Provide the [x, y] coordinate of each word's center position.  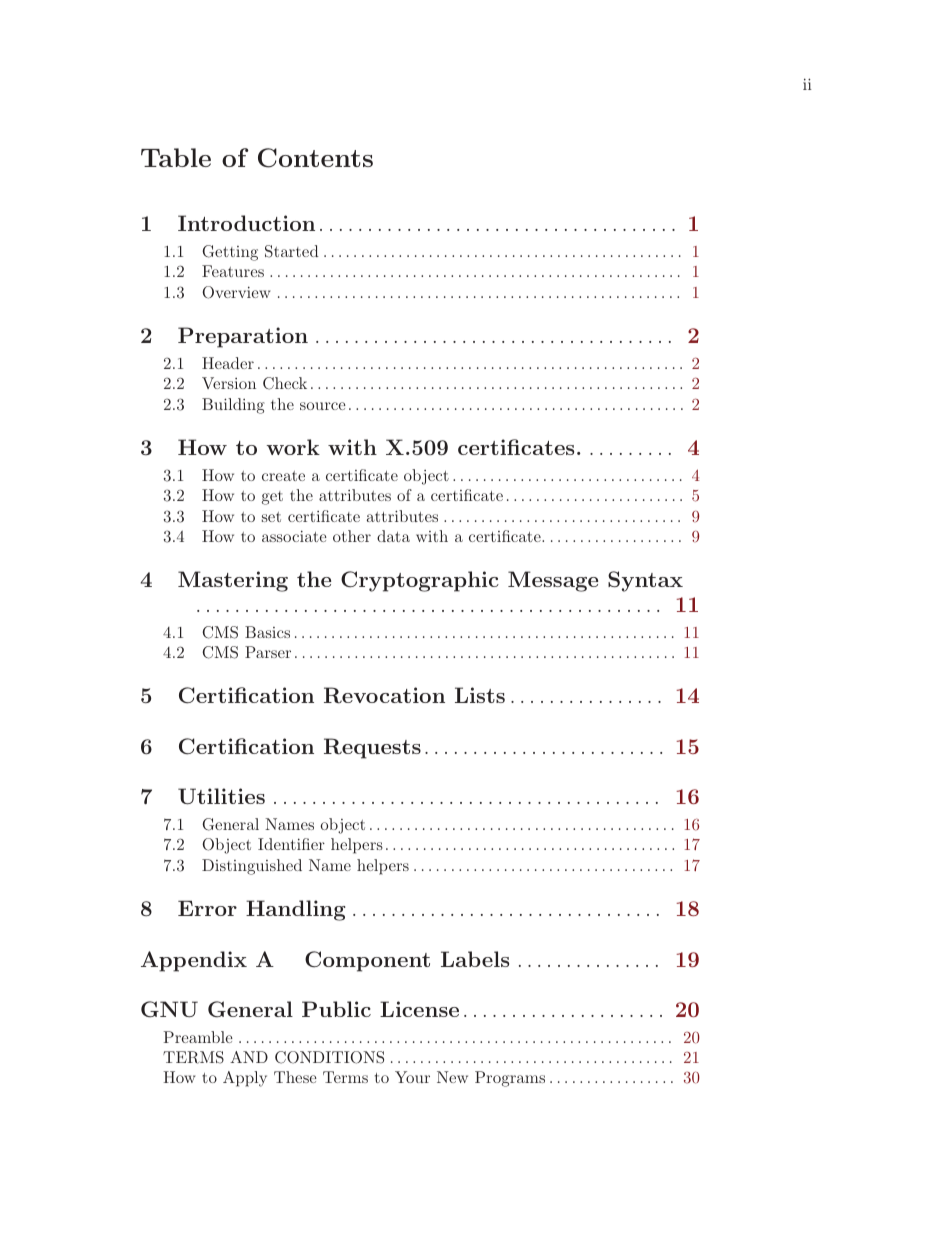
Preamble [198, 1037]
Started [292, 251]
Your [412, 1077]
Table [176, 157]
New [452, 1077]
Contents [315, 158]
